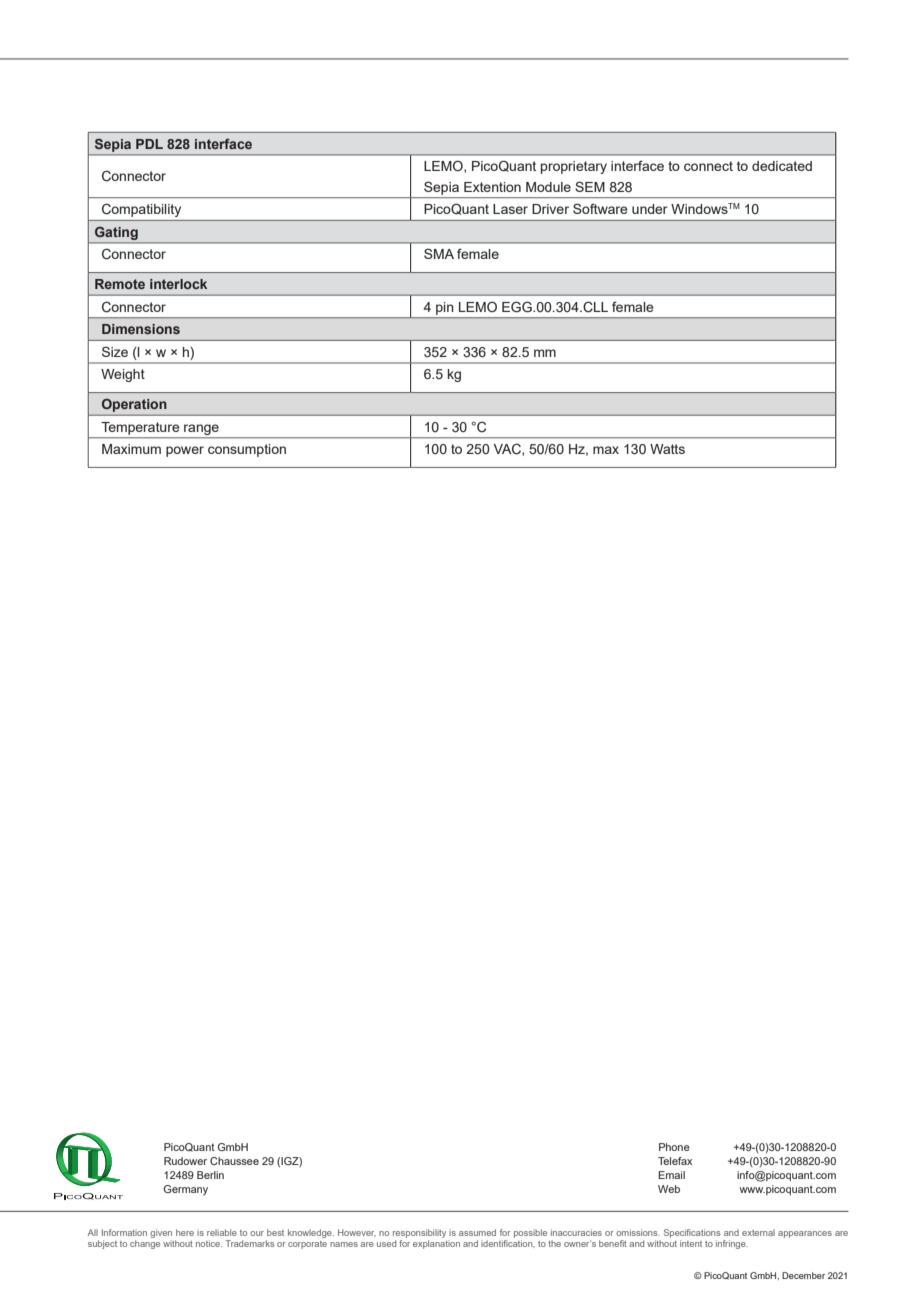  What do you see at coordinates (508, 449) in the screenshot?
I see `VAC` at bounding box center [508, 449].
